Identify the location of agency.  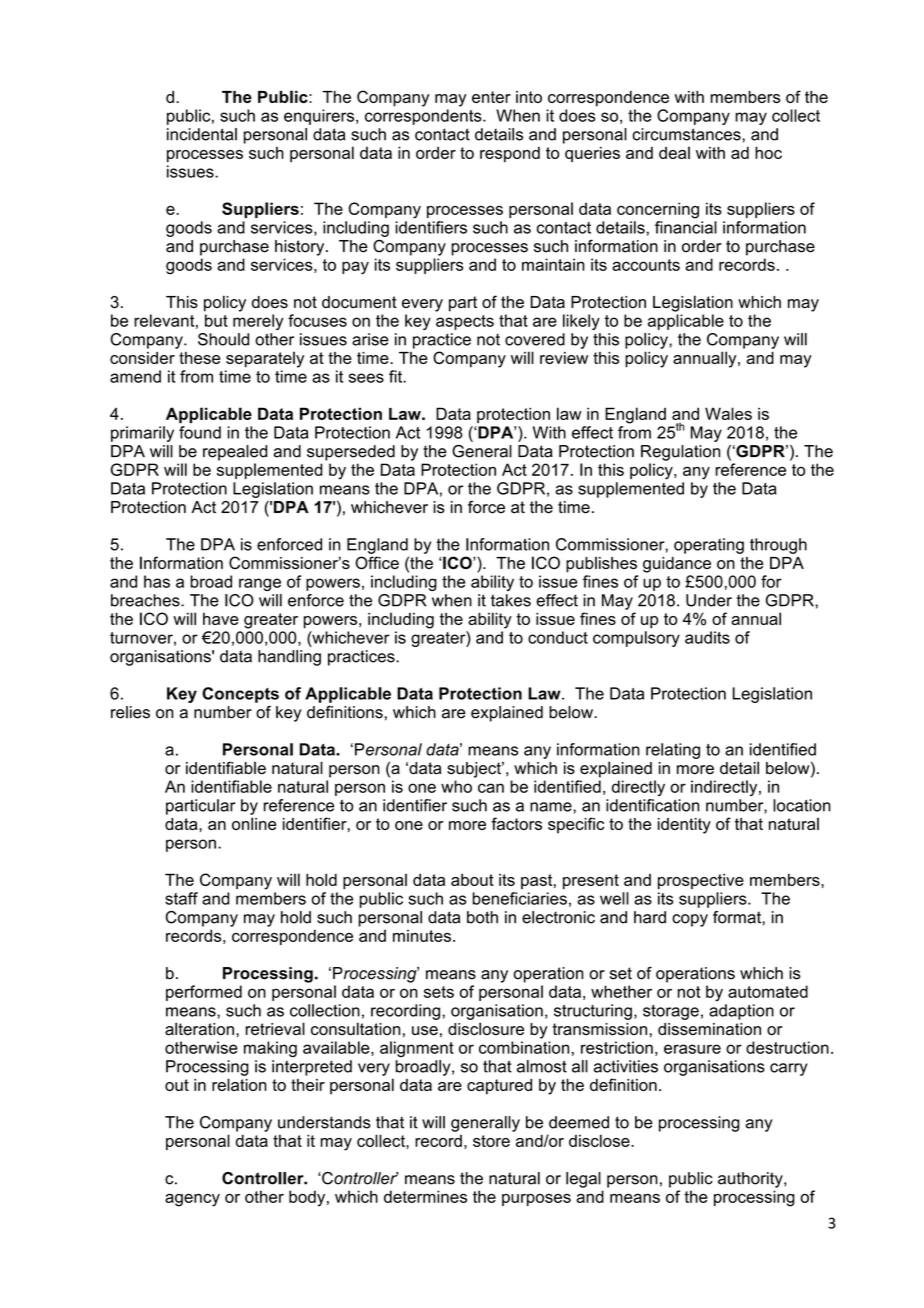
(192, 1200).
